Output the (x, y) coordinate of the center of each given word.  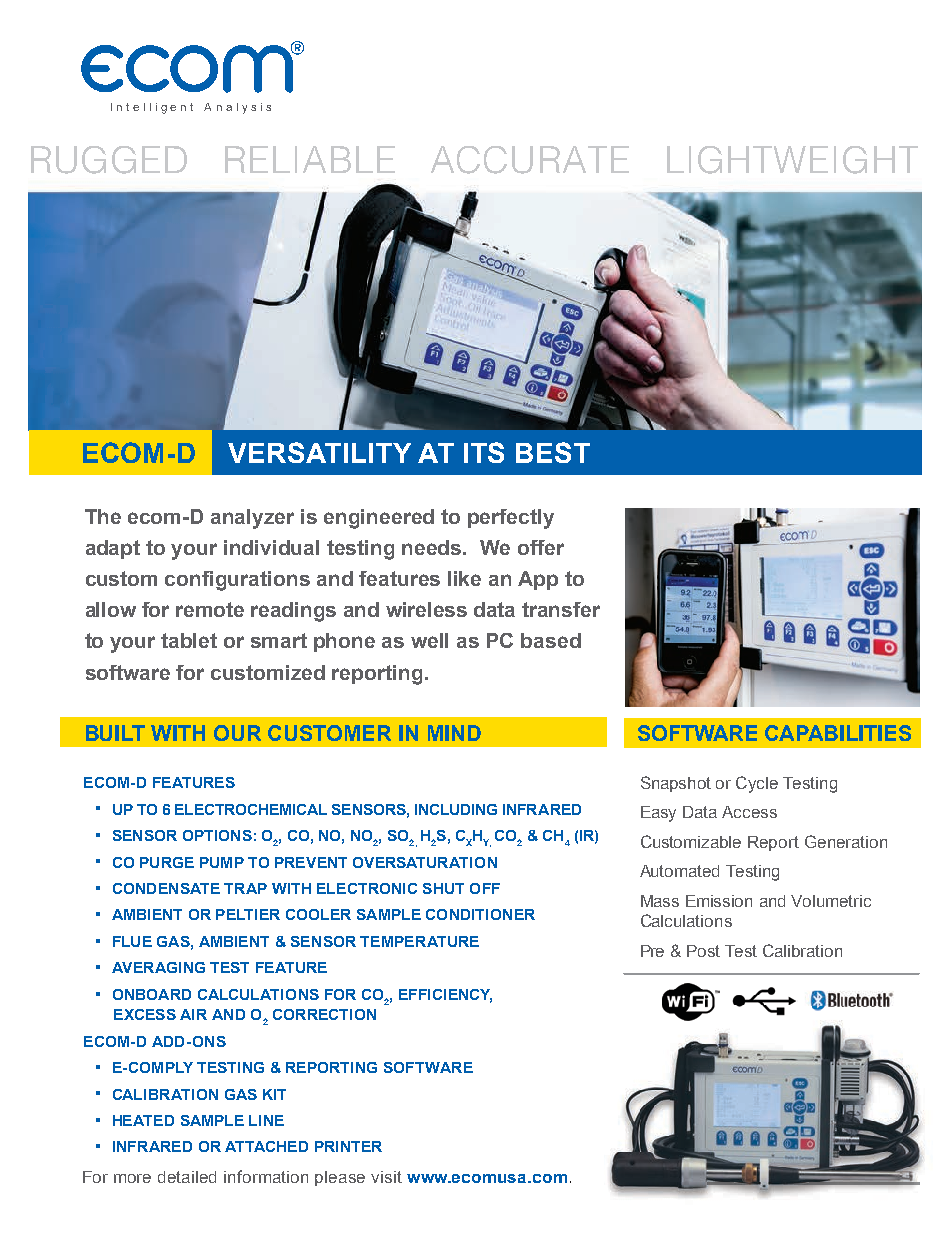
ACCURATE (530, 160)
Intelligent (152, 108)
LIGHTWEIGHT (792, 160)
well (429, 640)
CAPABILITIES (838, 733)
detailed (187, 1177)
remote (210, 609)
